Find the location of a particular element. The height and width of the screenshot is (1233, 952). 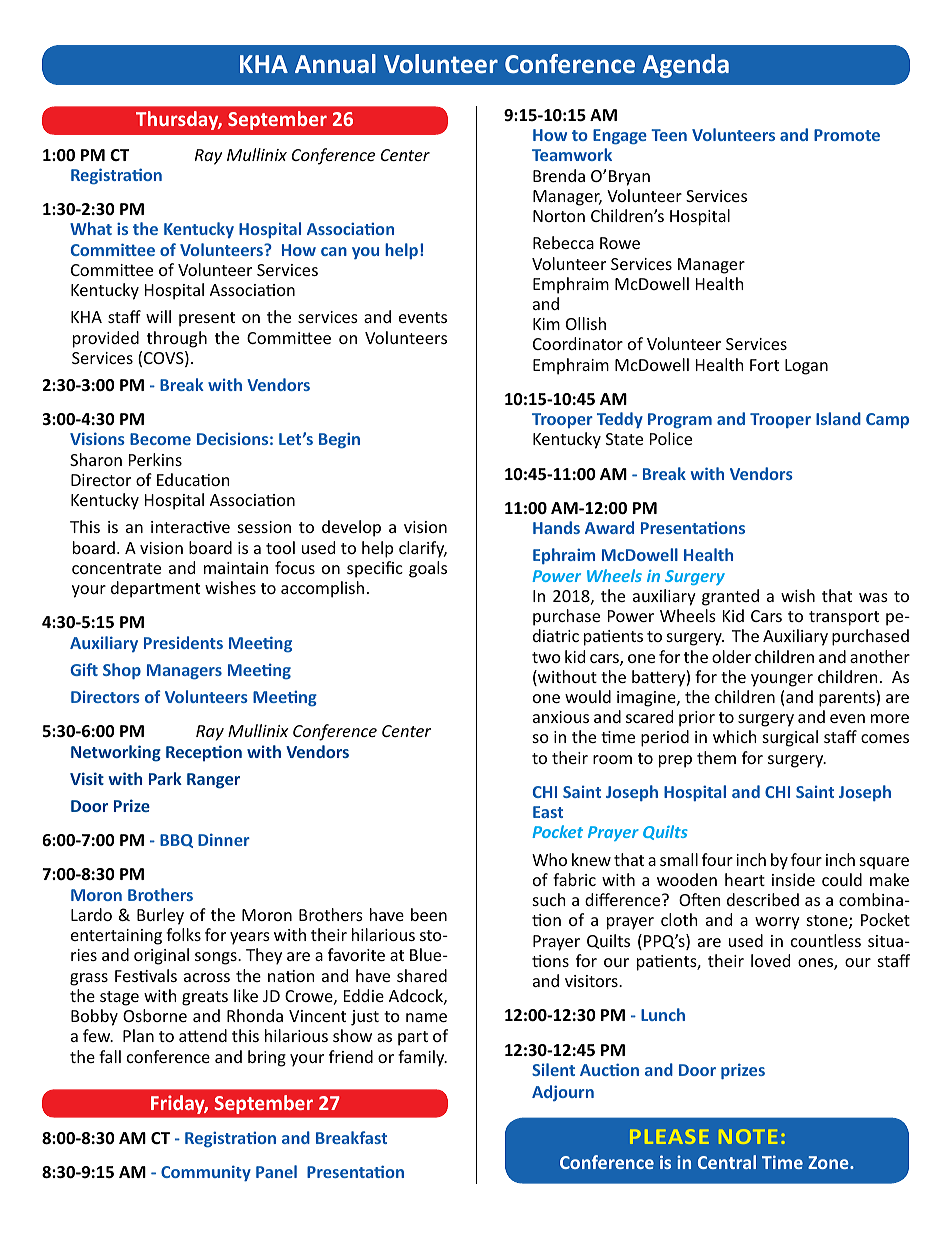

Teamwork is located at coordinates (572, 154).
